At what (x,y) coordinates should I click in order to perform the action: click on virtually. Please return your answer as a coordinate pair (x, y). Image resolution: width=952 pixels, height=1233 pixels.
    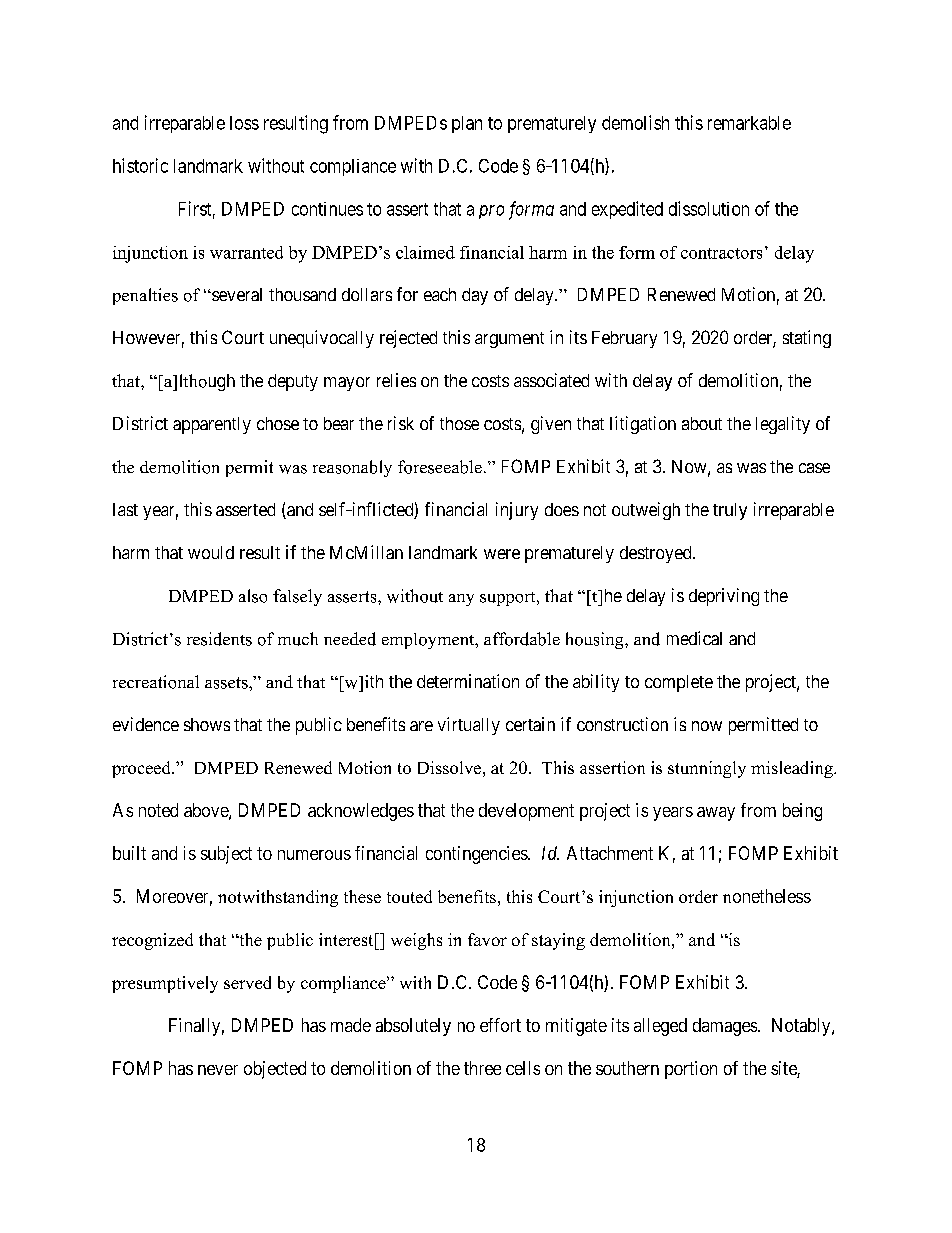
    Looking at the image, I should click on (469, 726).
